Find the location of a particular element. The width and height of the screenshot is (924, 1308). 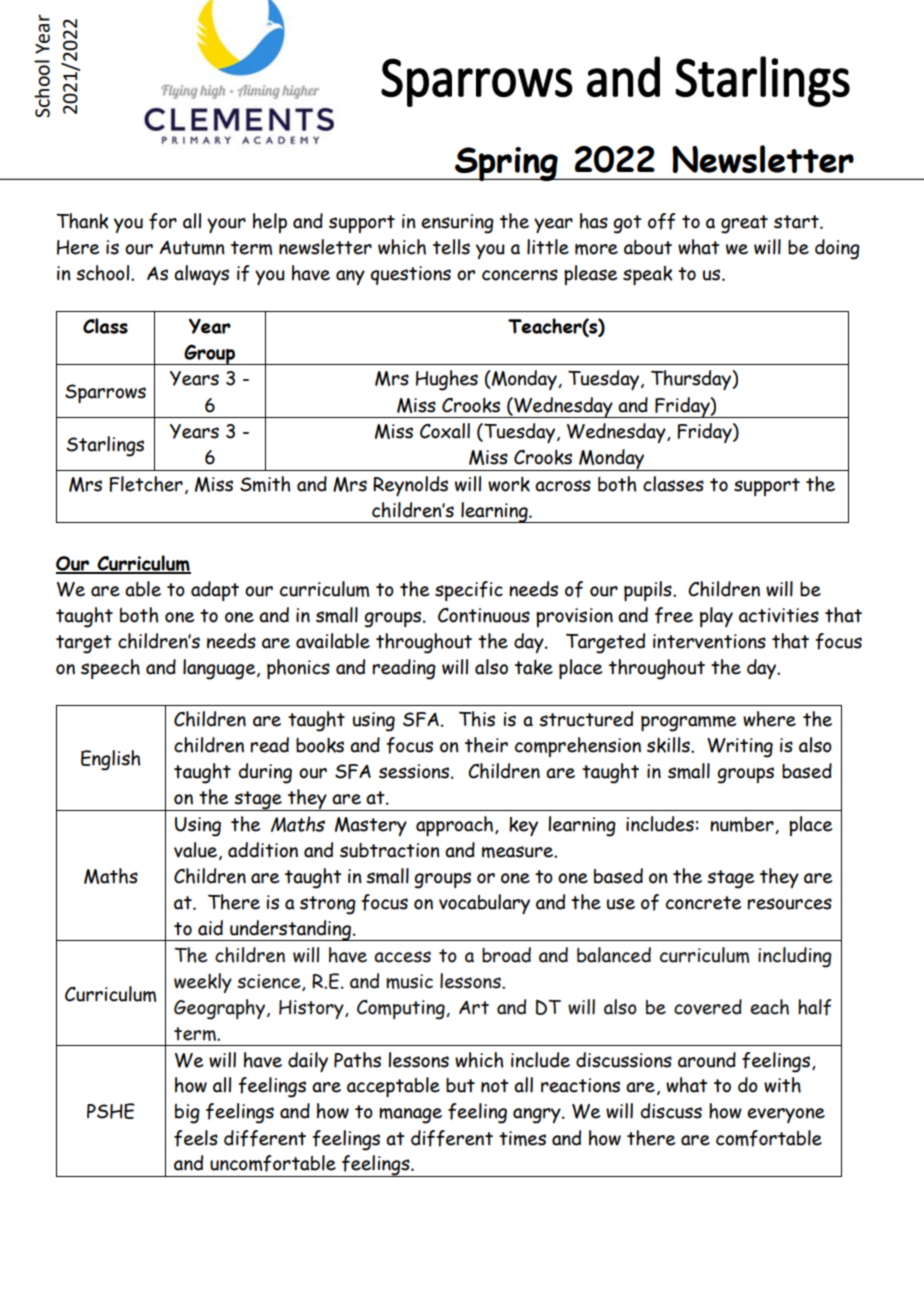

across is located at coordinates (563, 486).
